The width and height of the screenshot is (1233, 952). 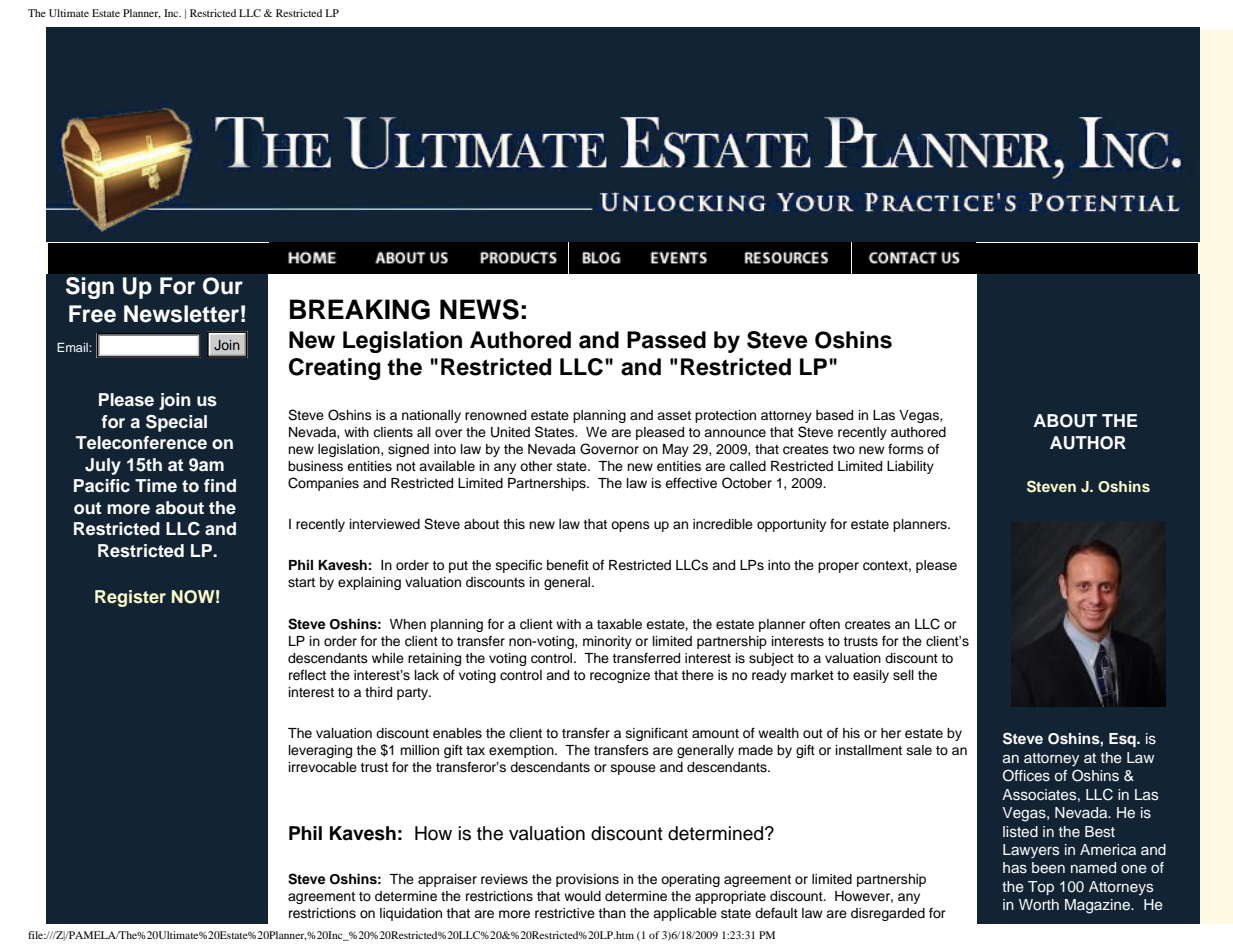 I want to click on Top, so click(x=1041, y=888).
